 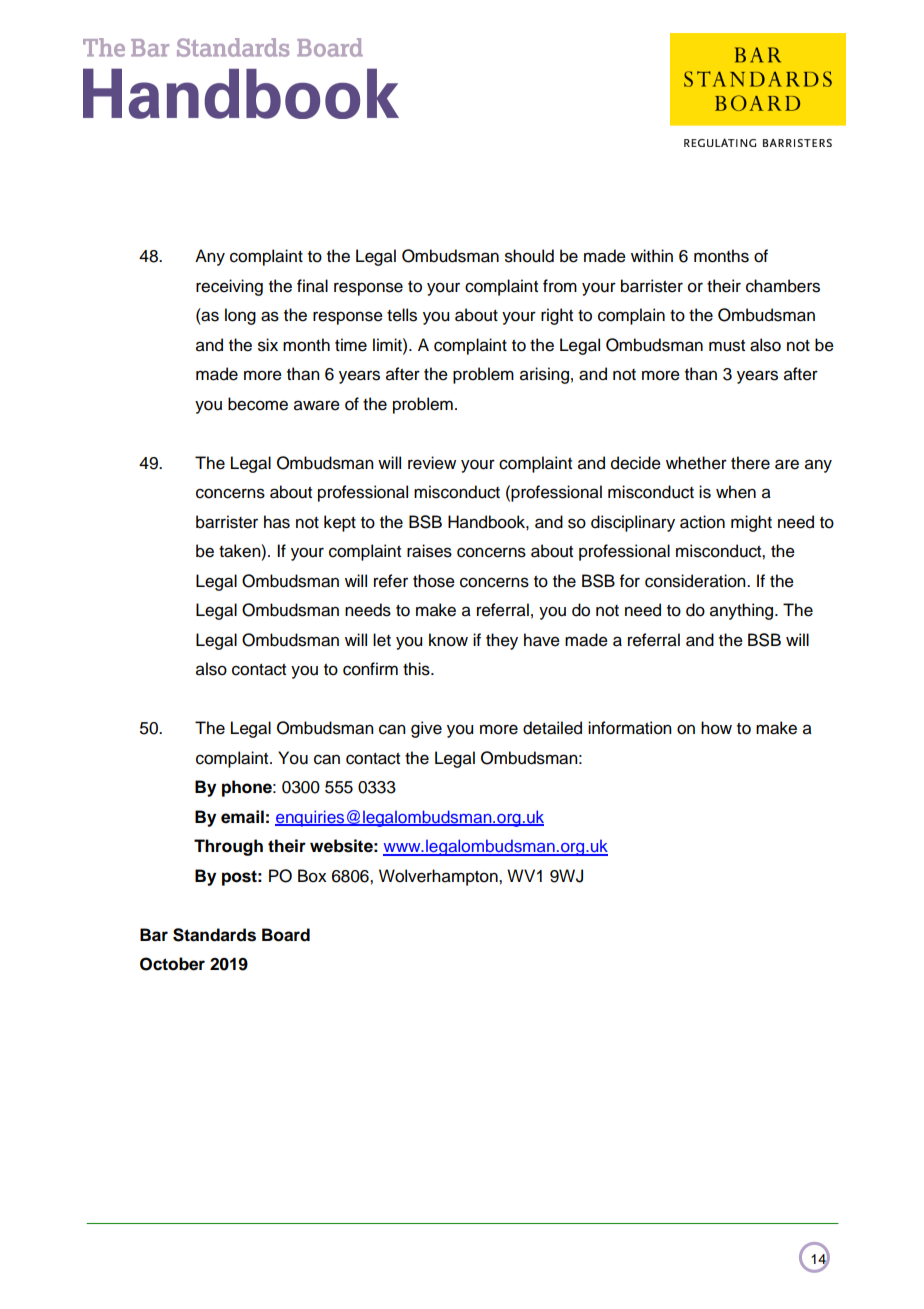 What do you see at coordinates (432, 463) in the document?
I see `review` at bounding box center [432, 463].
